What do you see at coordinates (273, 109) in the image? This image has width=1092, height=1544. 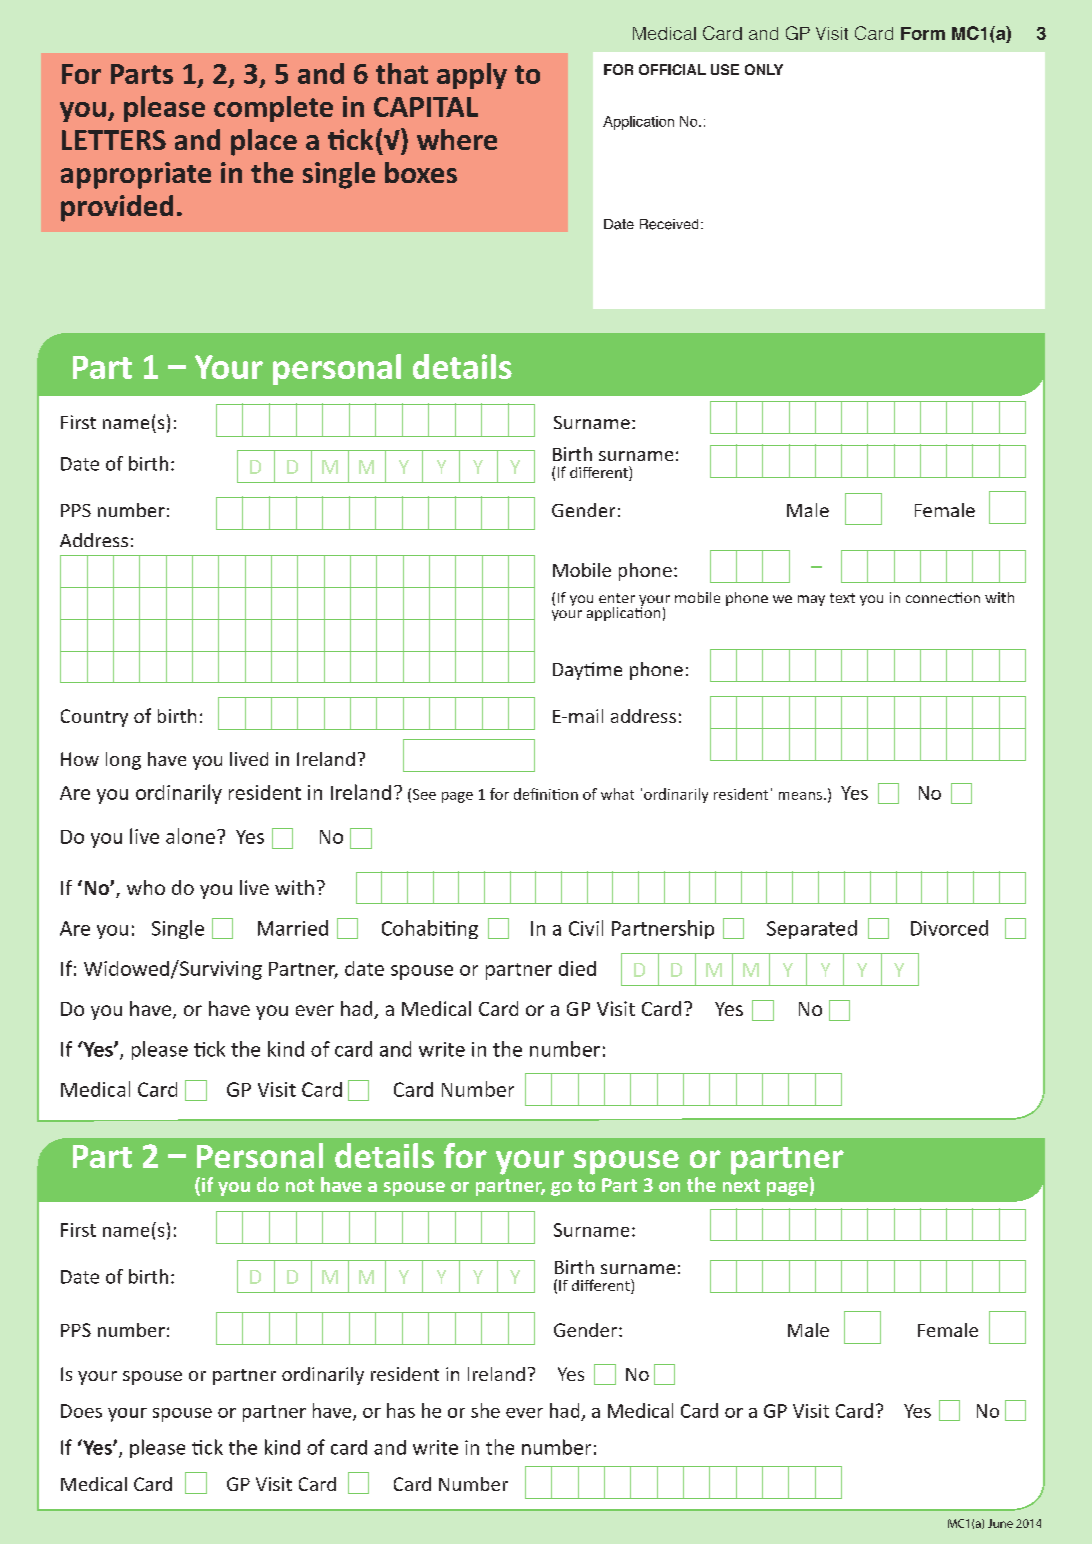 I see `complete` at bounding box center [273, 109].
